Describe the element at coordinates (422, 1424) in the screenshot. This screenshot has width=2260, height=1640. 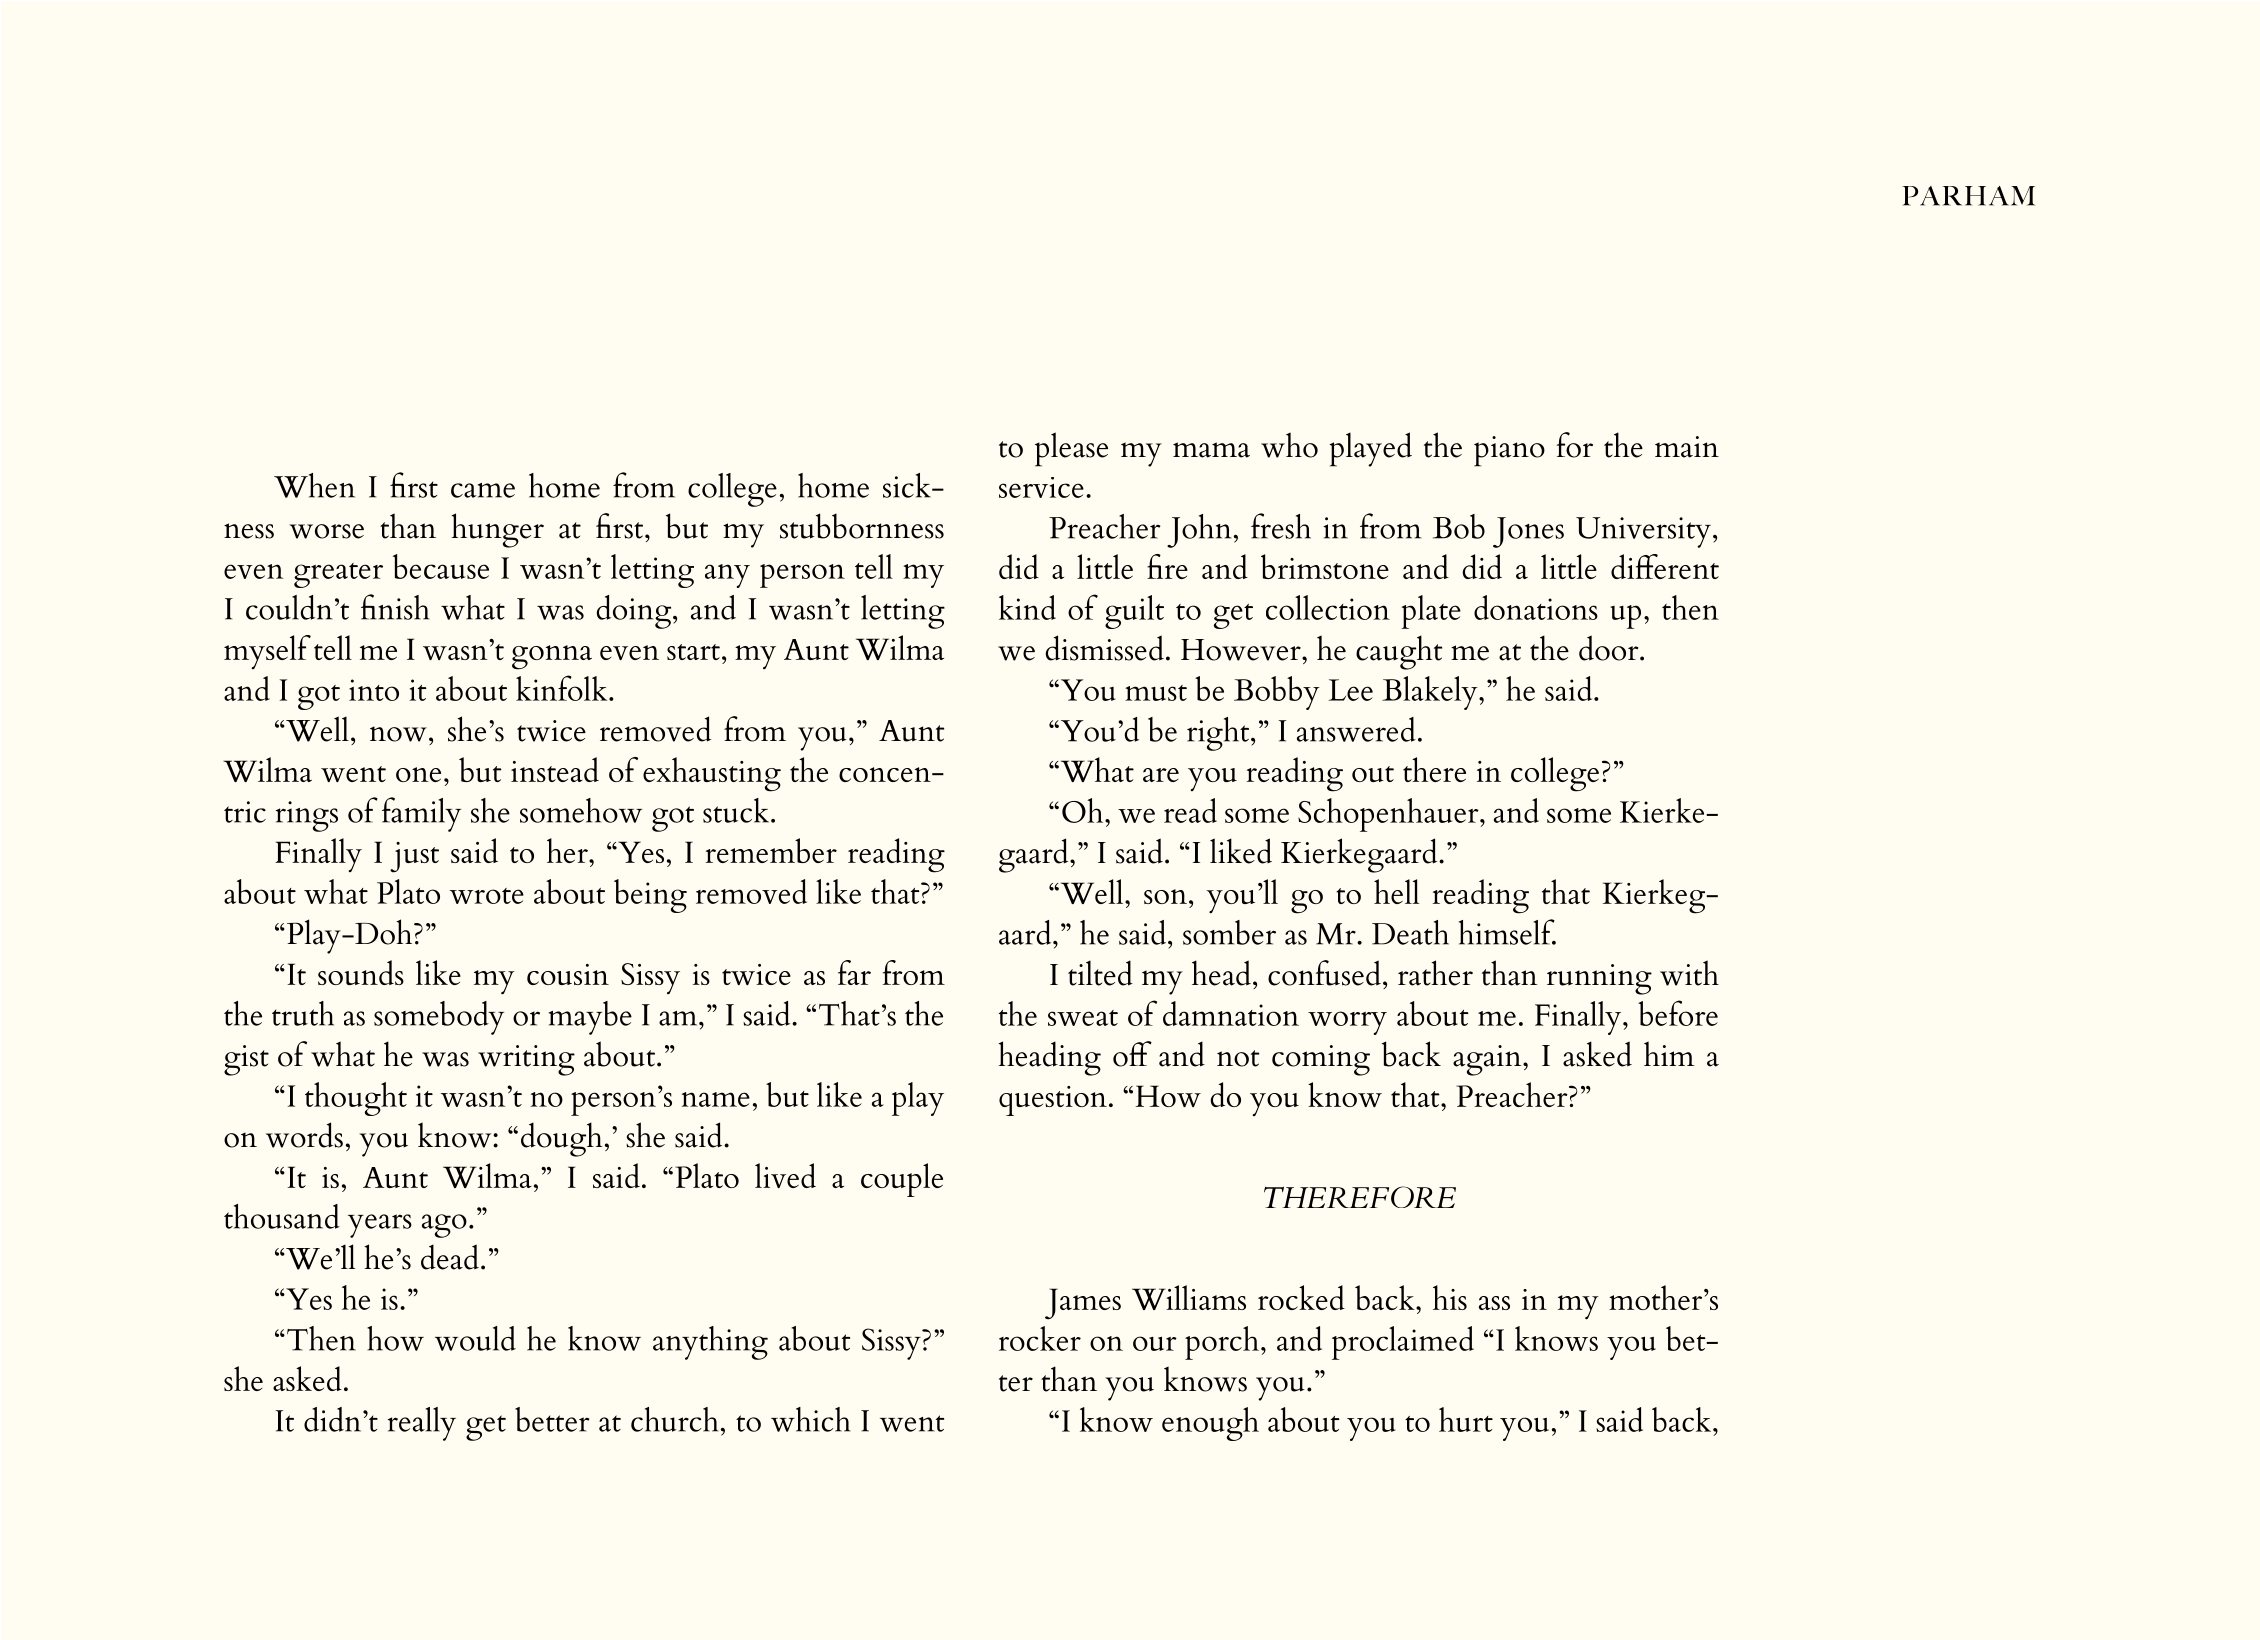
I see `really` at that location.
